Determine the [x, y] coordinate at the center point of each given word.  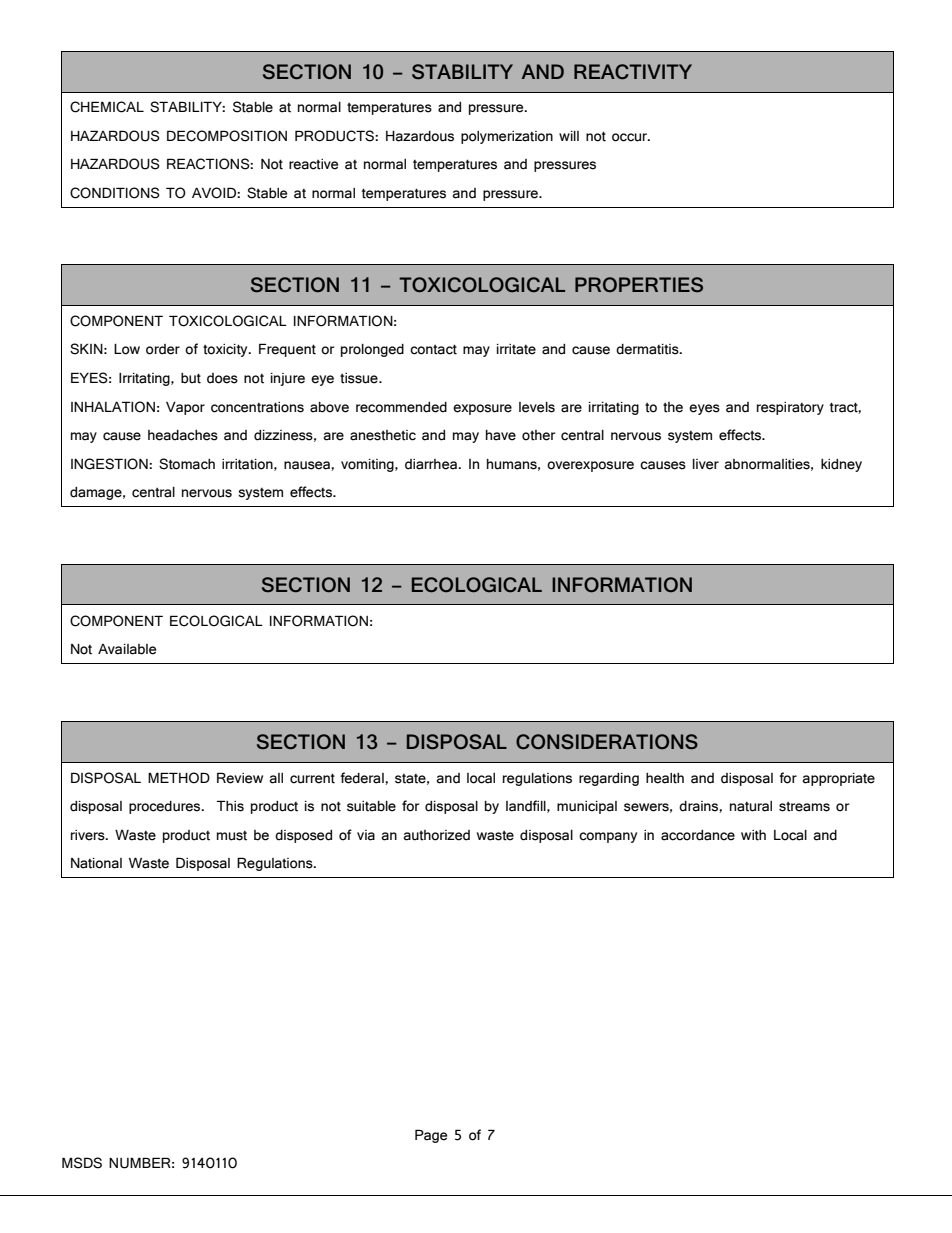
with [753, 835]
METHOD [179, 778]
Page [431, 1136]
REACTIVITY [633, 71]
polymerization [507, 137]
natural [751, 806]
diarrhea [432, 464]
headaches [183, 435]
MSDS [82, 1163]
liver [706, 464]
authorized [437, 835]
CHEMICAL [107, 107]
